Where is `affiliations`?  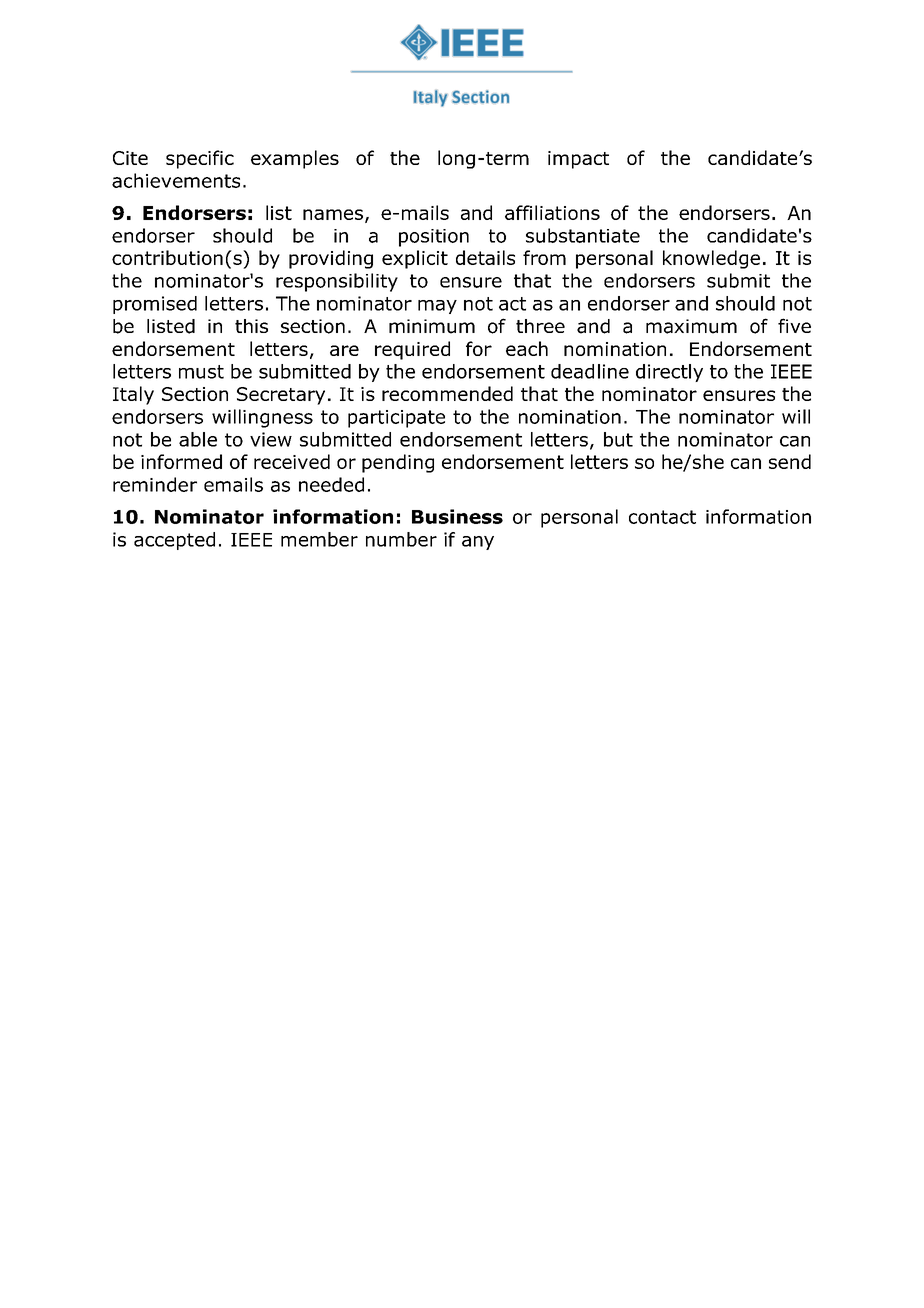
affiliations is located at coordinates (552, 212).
